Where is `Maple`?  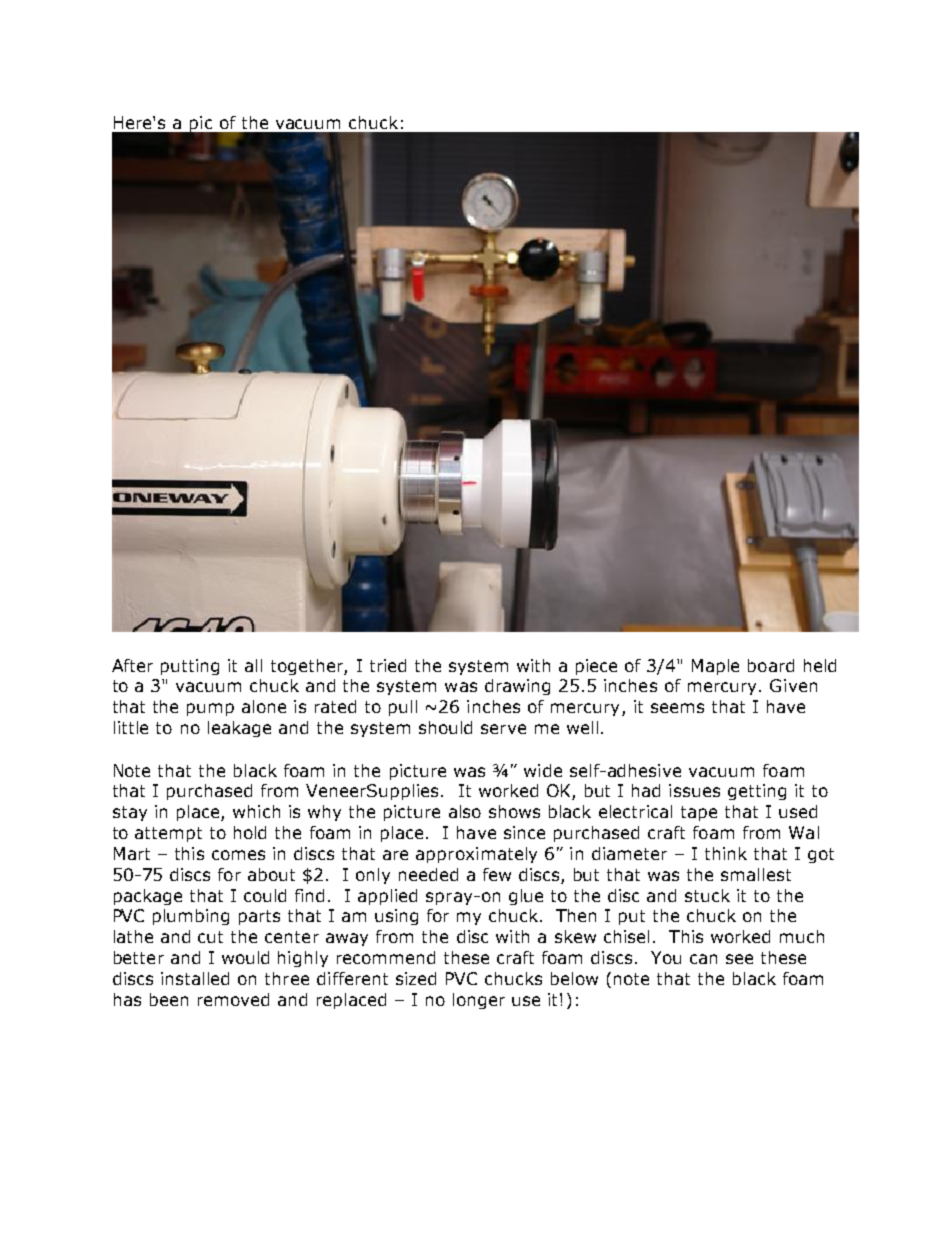
Maple is located at coordinates (715, 667).
